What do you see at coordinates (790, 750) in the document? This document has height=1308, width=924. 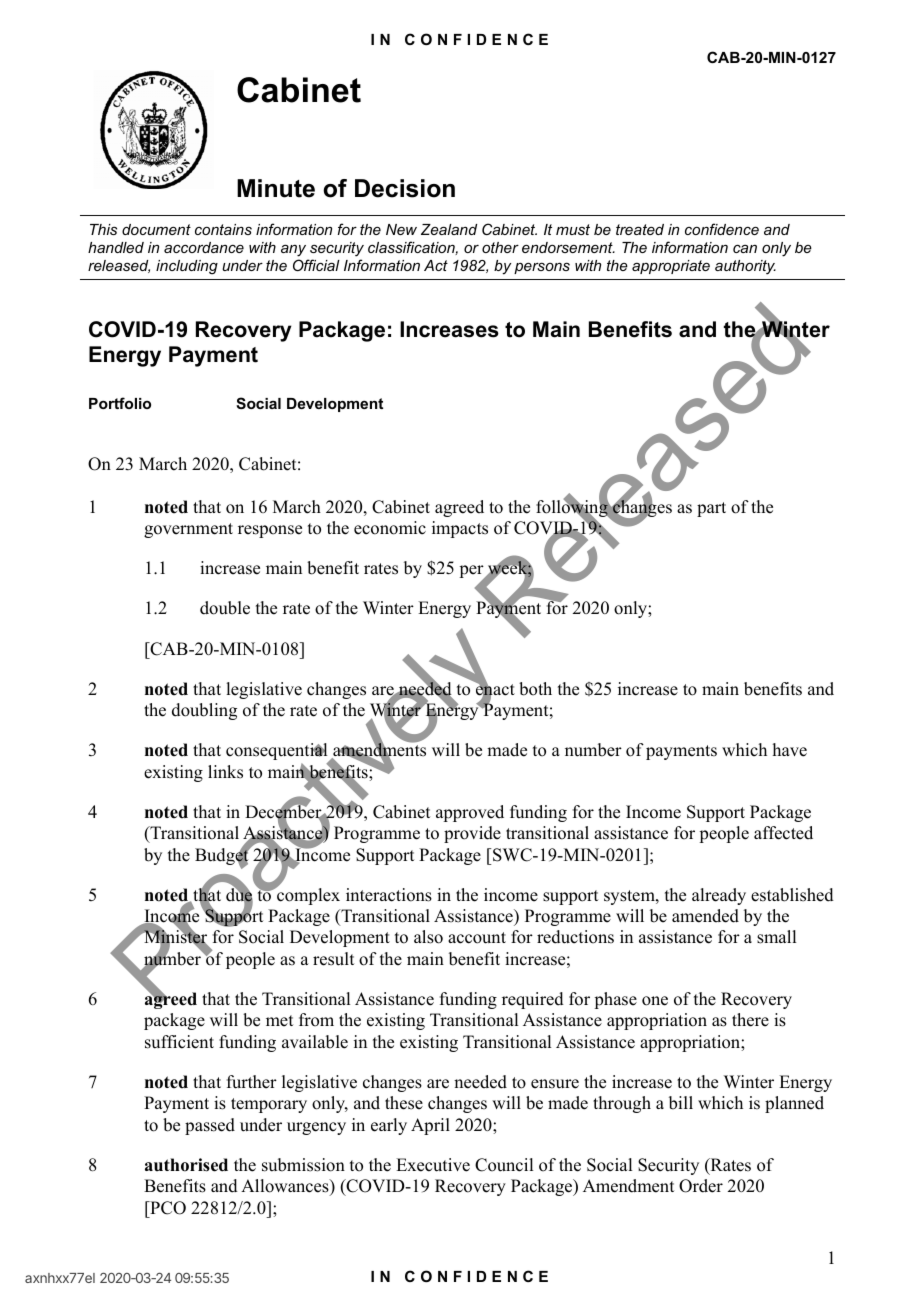 I see `have` at bounding box center [790, 750].
